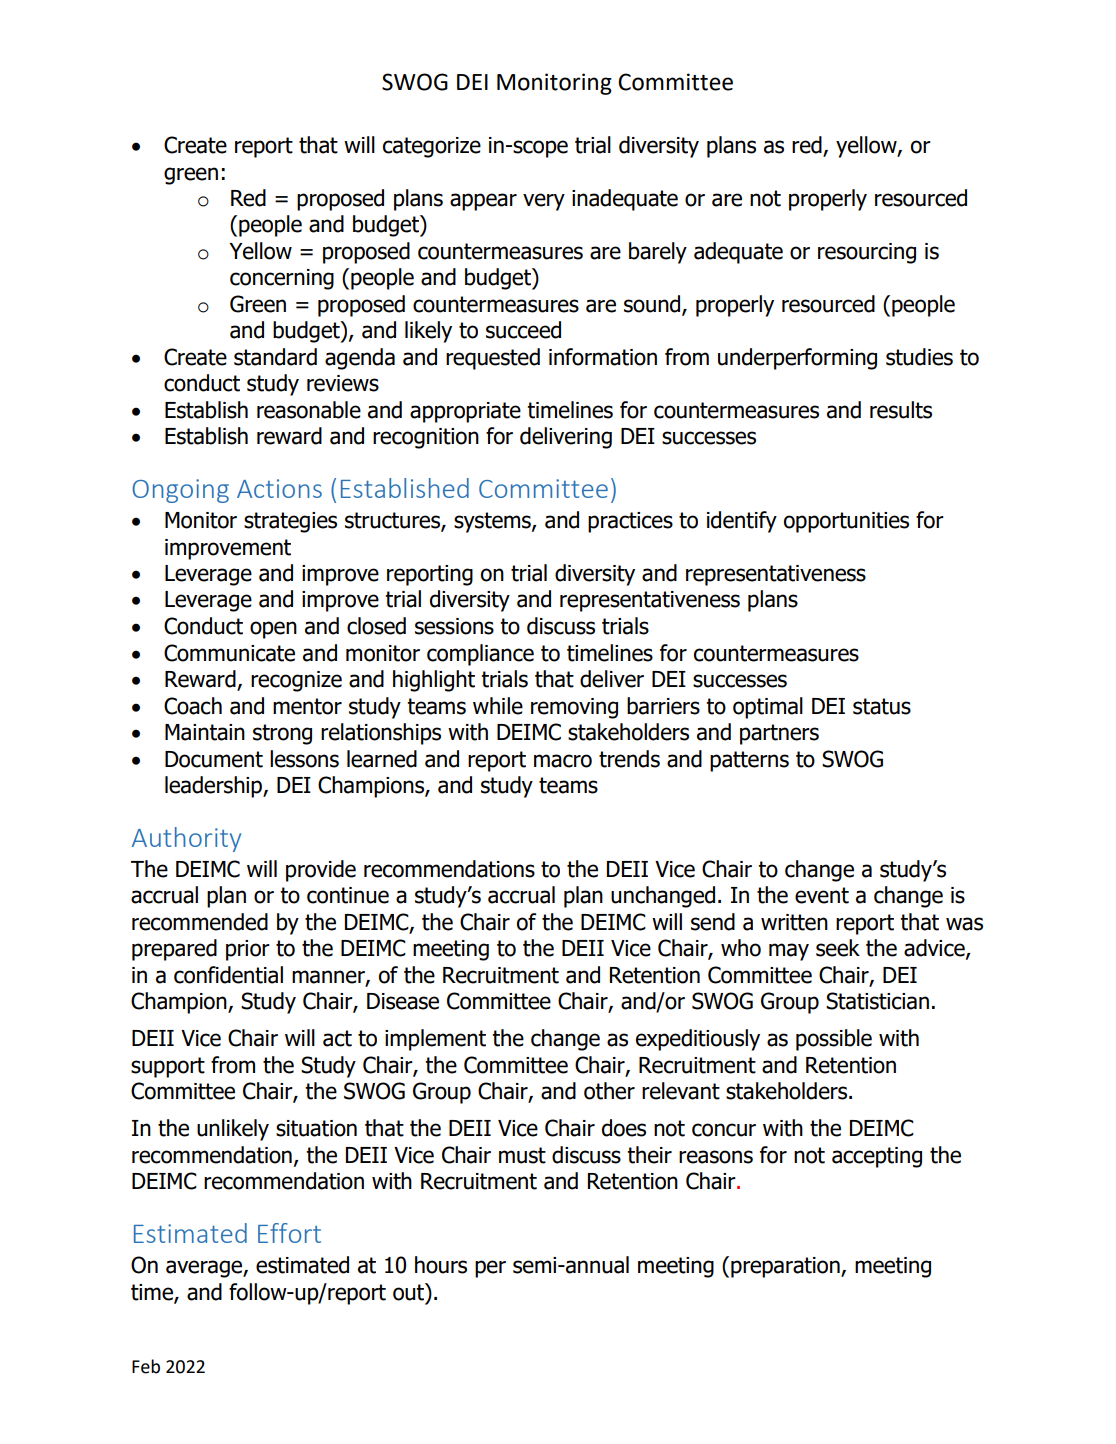  What do you see at coordinates (867, 253) in the screenshot?
I see `resourcing` at bounding box center [867, 253].
